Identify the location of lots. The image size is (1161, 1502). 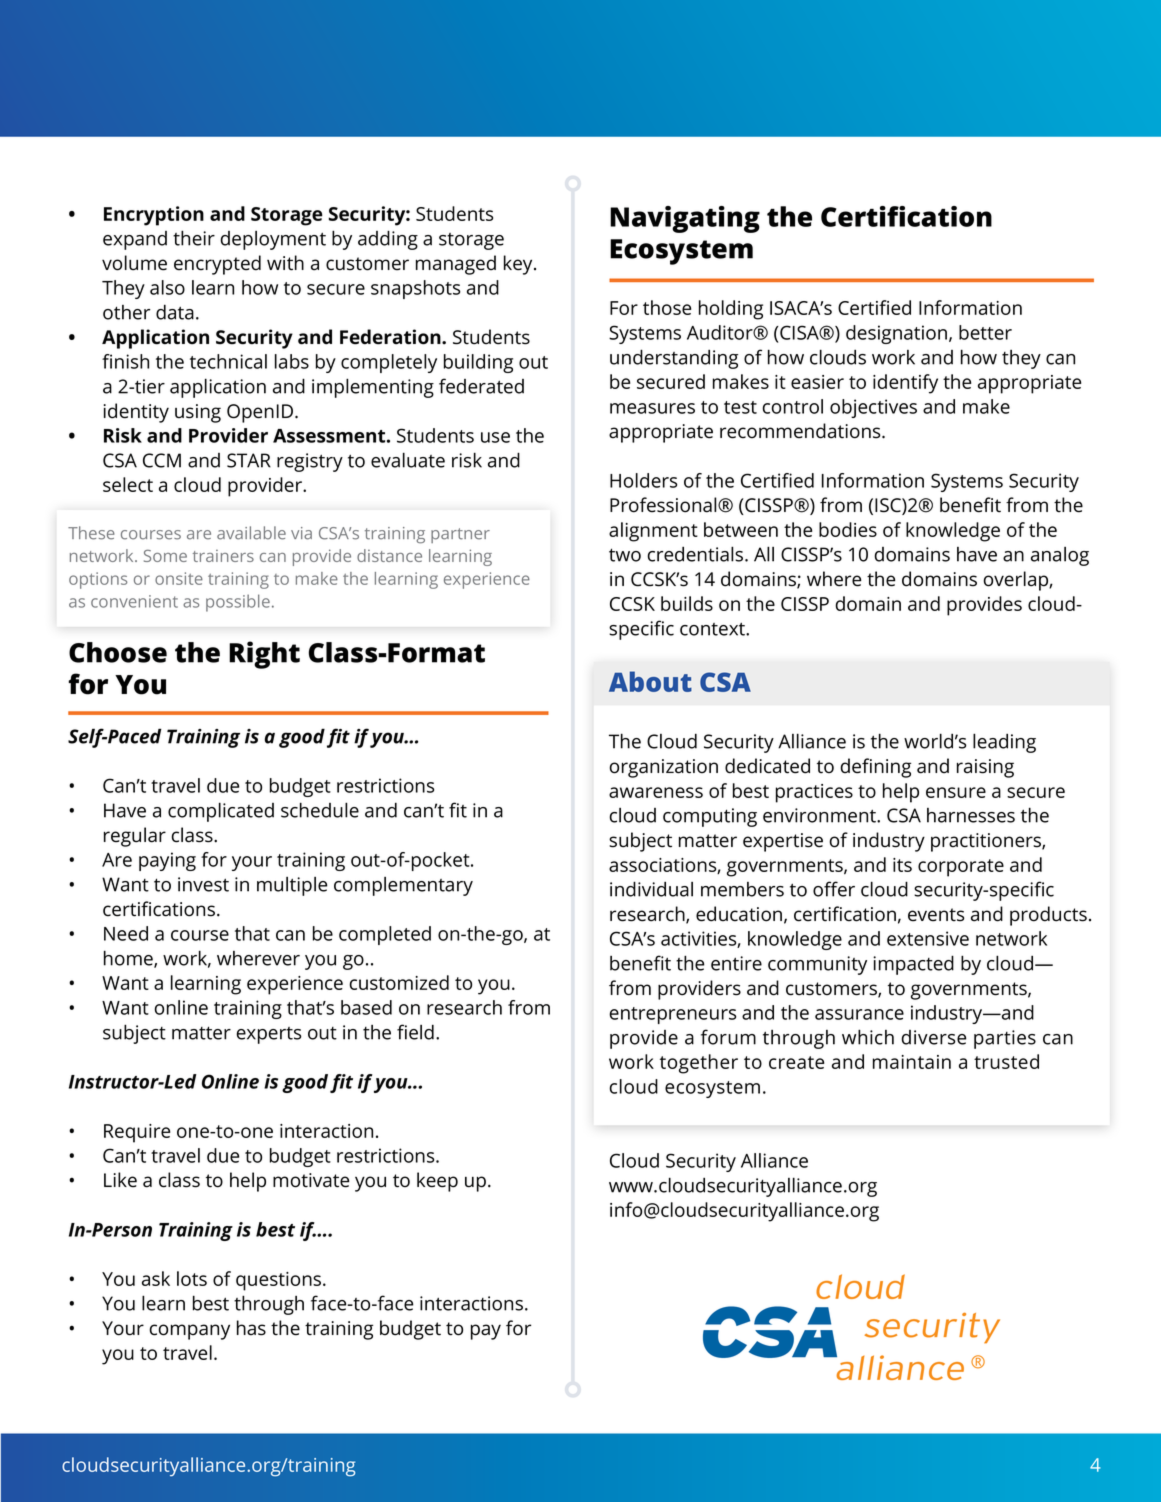
(192, 1278).
